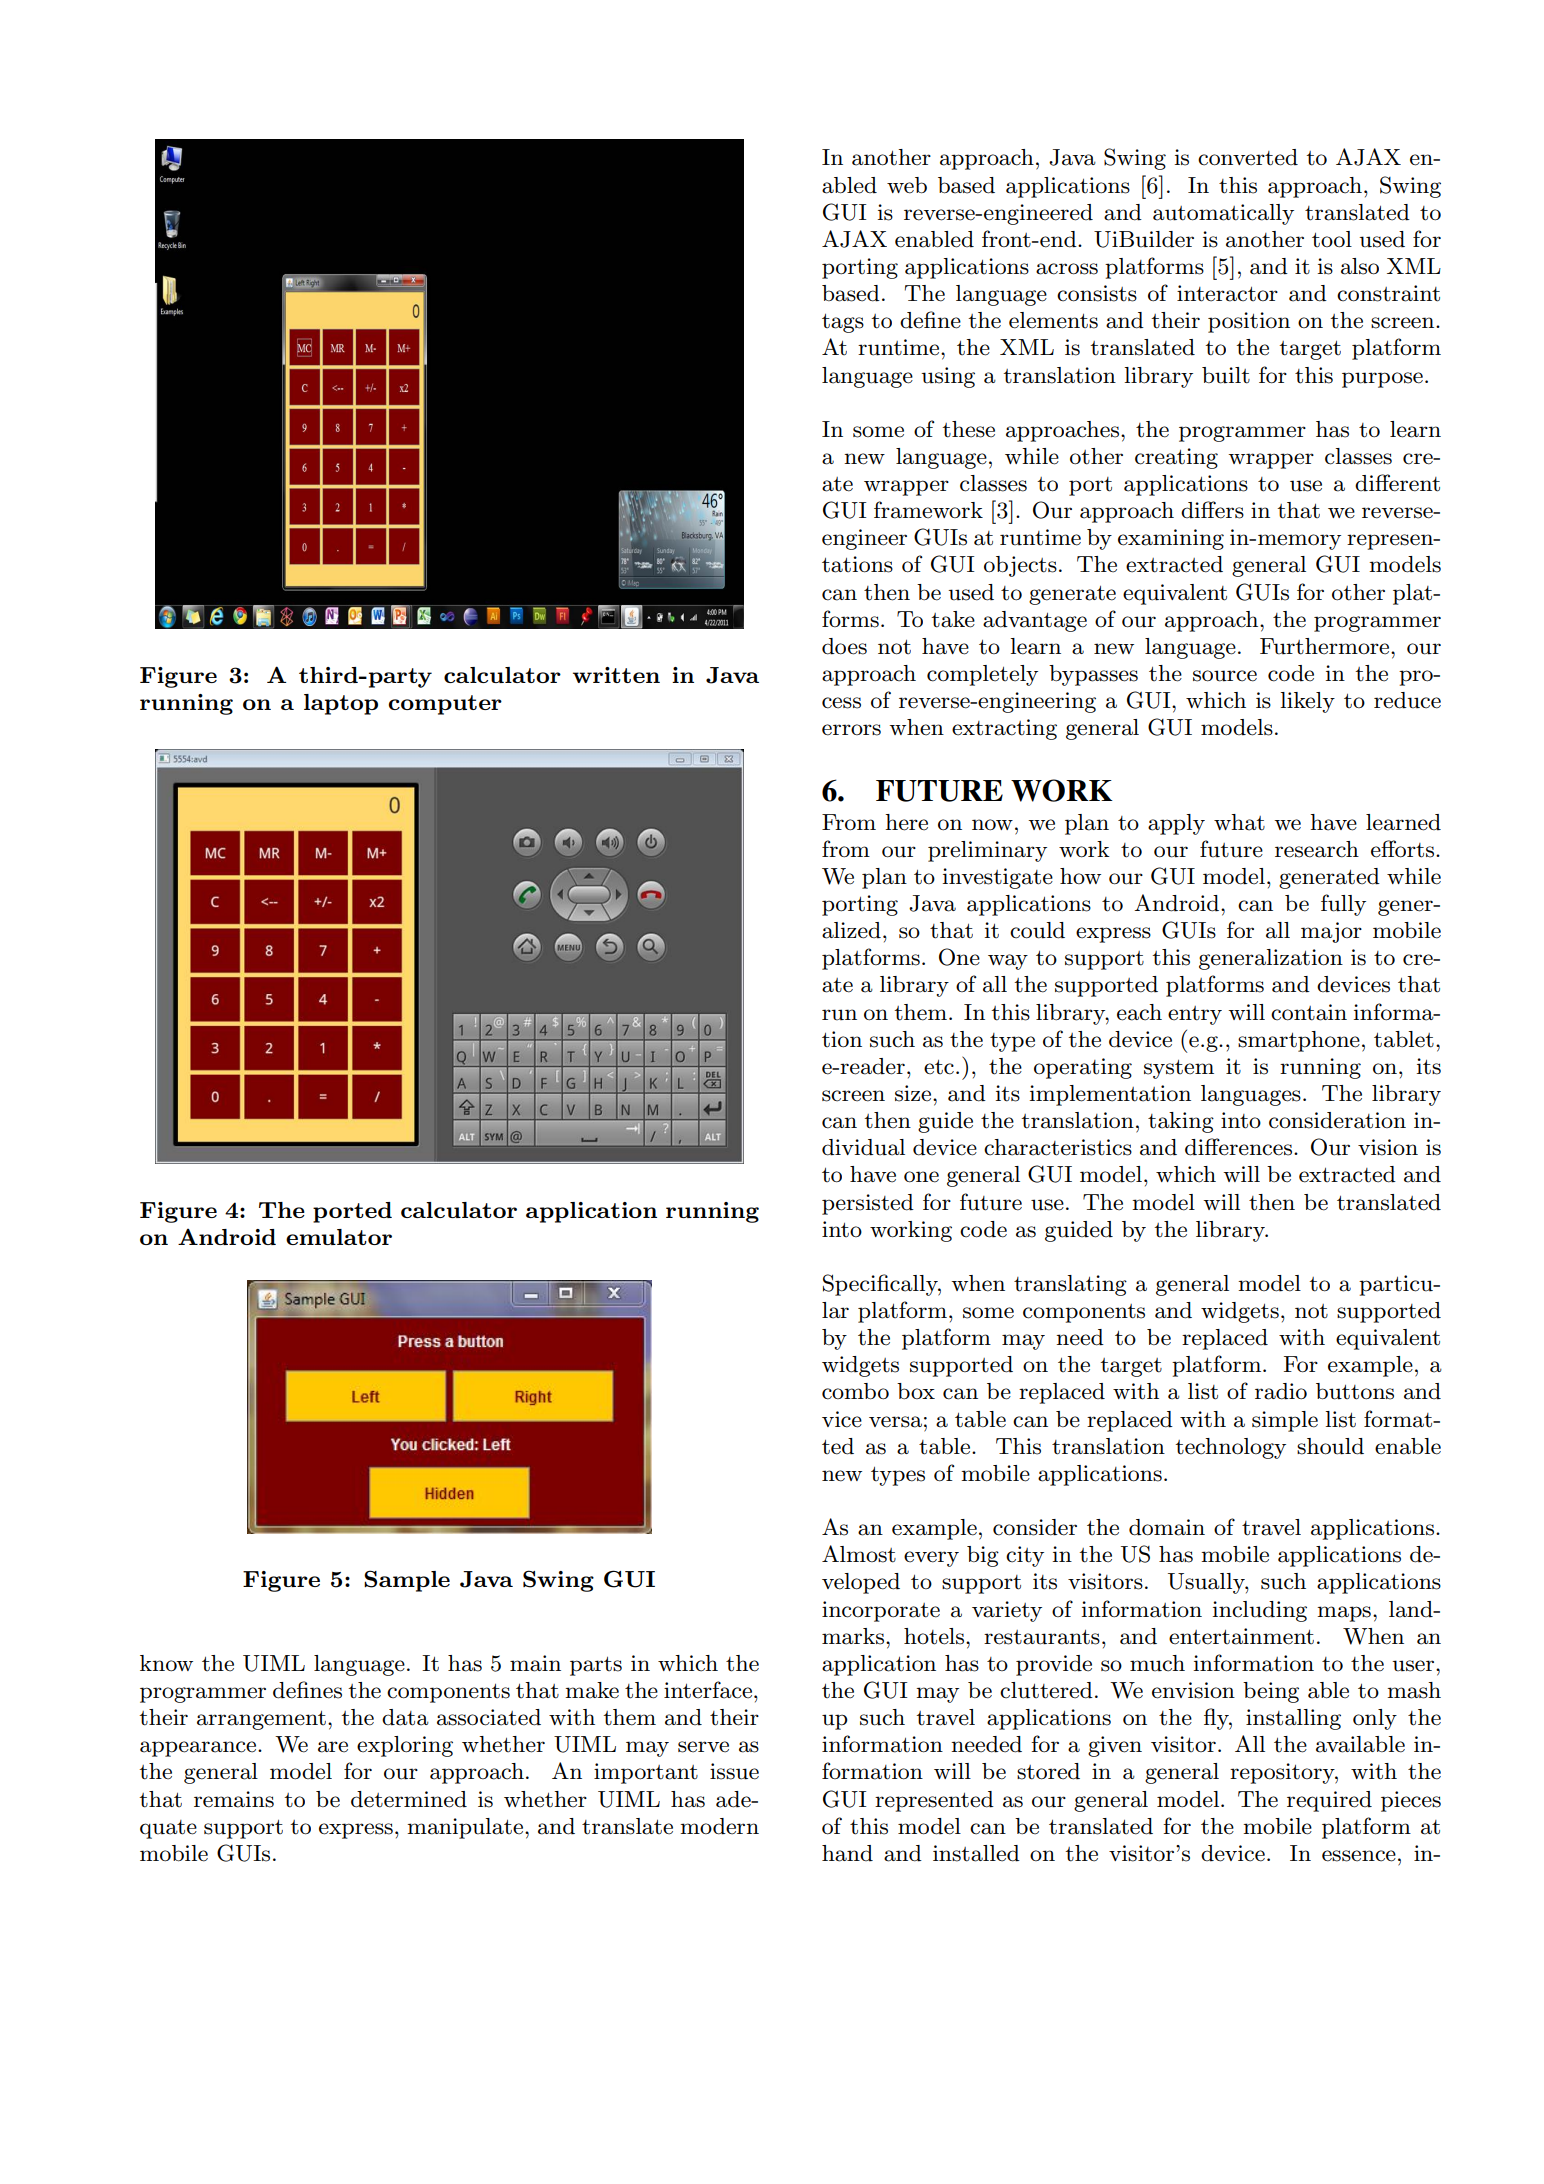 This screenshot has width=1544, height=2184. I want to click on across, so click(1067, 269).
